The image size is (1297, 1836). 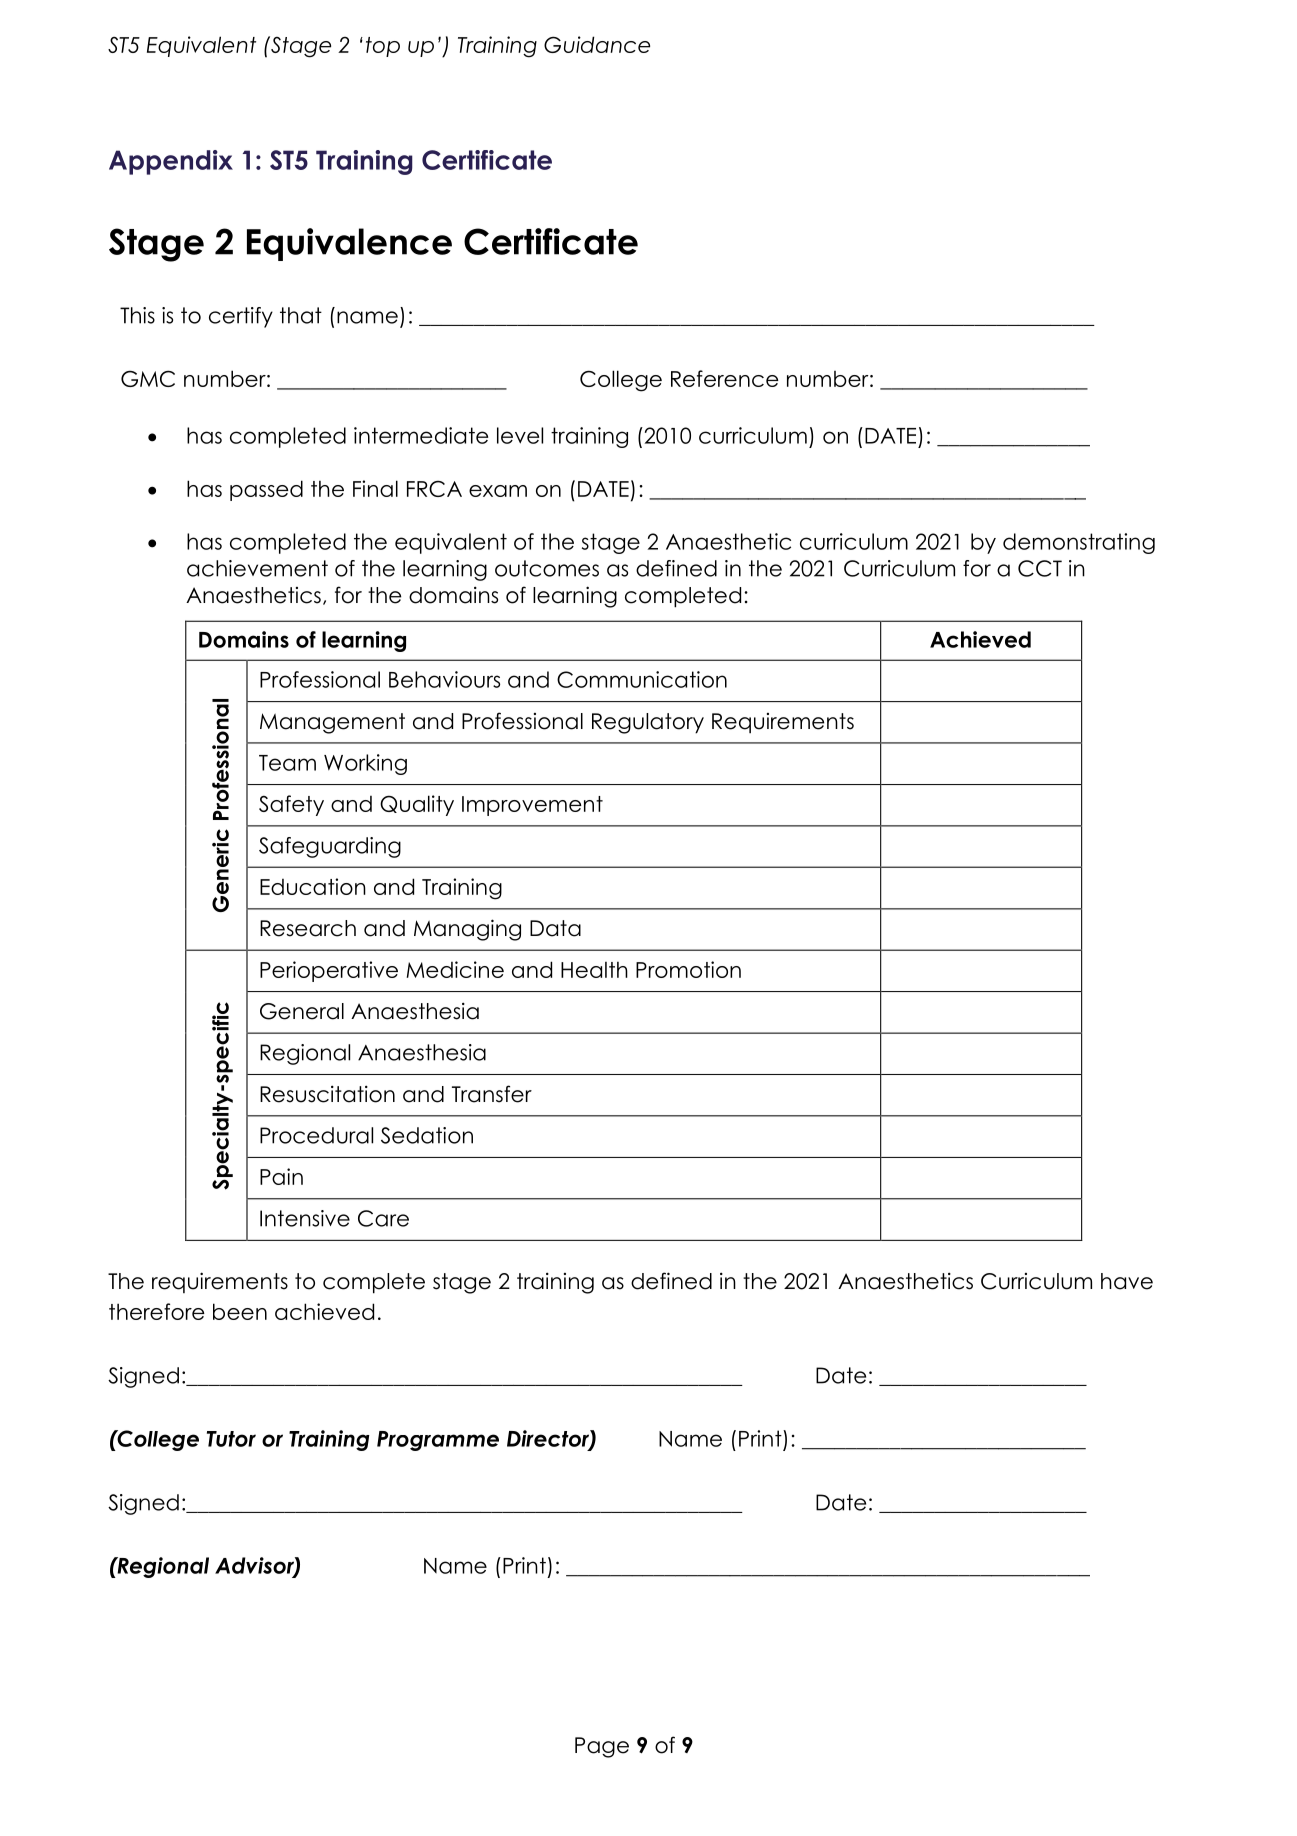 I want to click on Appendix, so click(x=171, y=162).
